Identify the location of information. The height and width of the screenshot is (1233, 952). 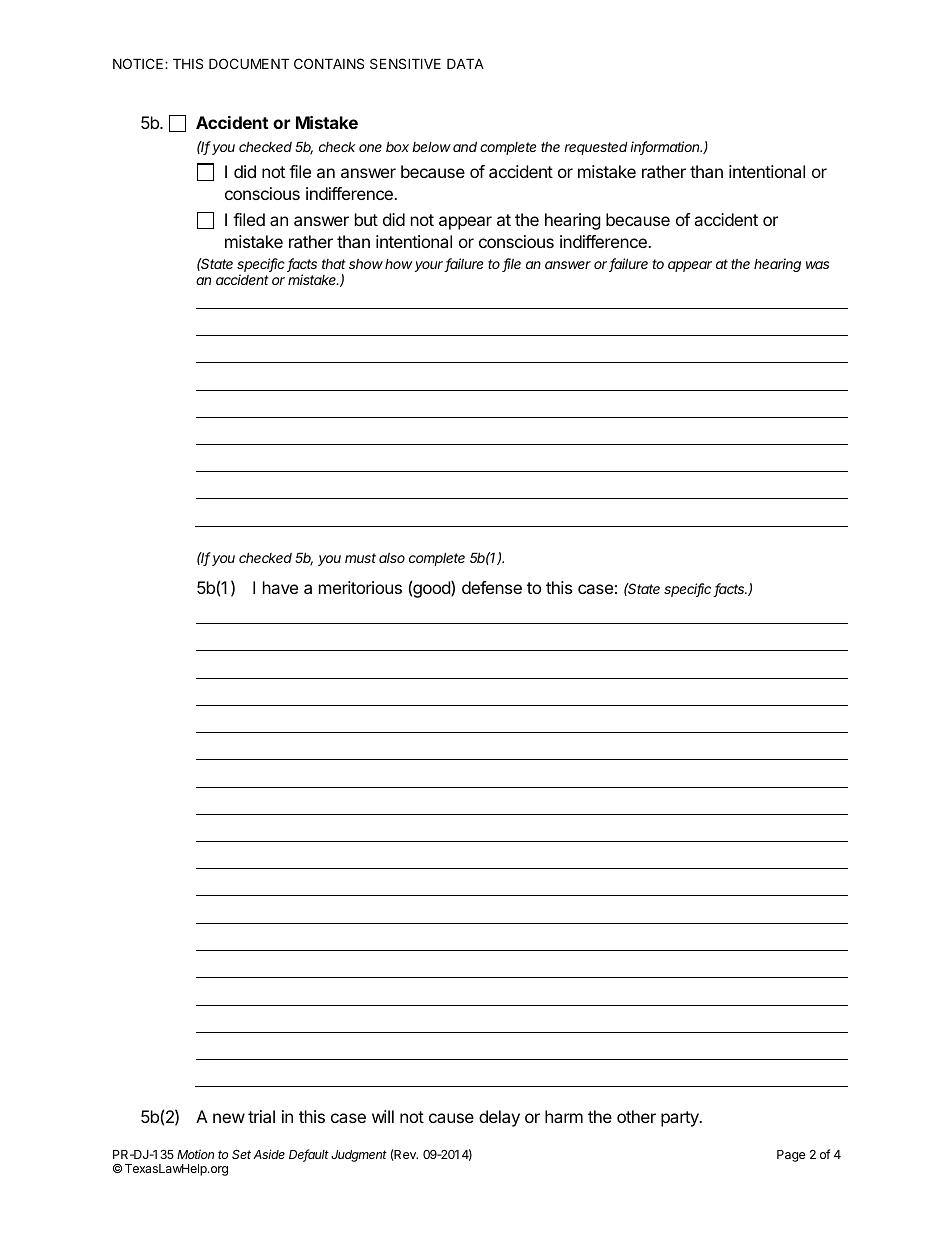
(666, 148).
